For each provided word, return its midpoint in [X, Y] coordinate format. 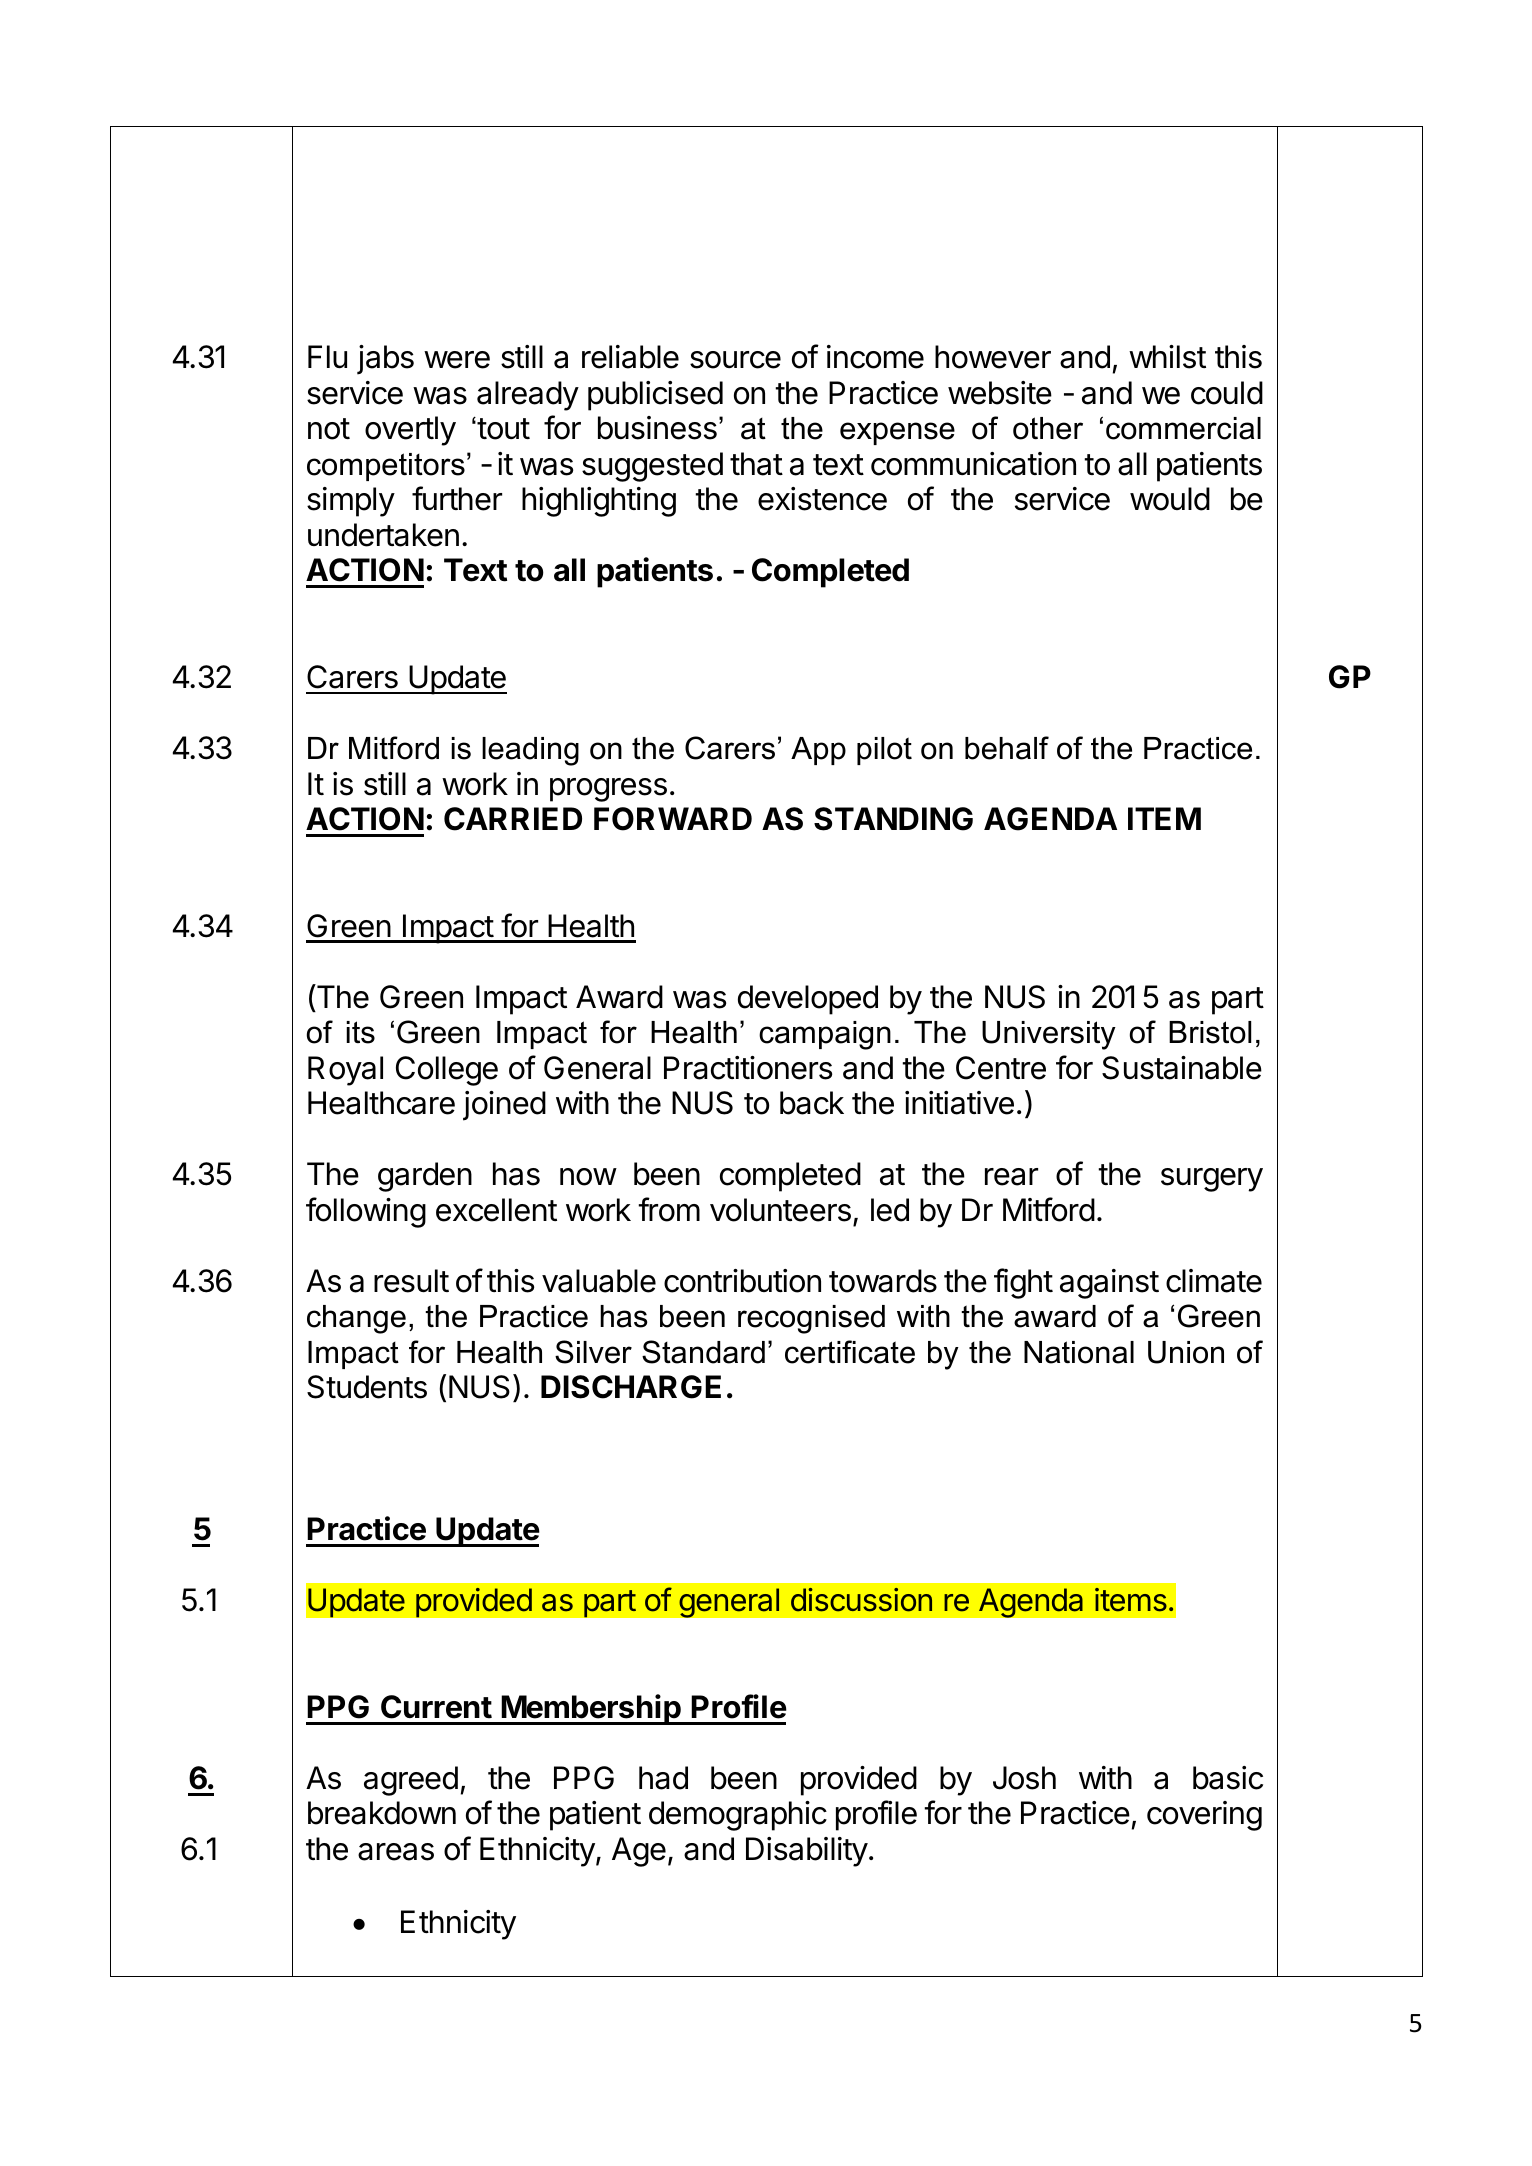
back [812, 1103]
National [1079, 1352]
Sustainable [1182, 1068]
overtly [410, 431]
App [818, 751]
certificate [850, 1352]
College [447, 1071]
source [735, 360]
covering [1204, 1816]
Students [367, 1387]
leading [530, 751]
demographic [738, 1816]
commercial [1183, 428]
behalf [1007, 748]
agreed [411, 1781]
